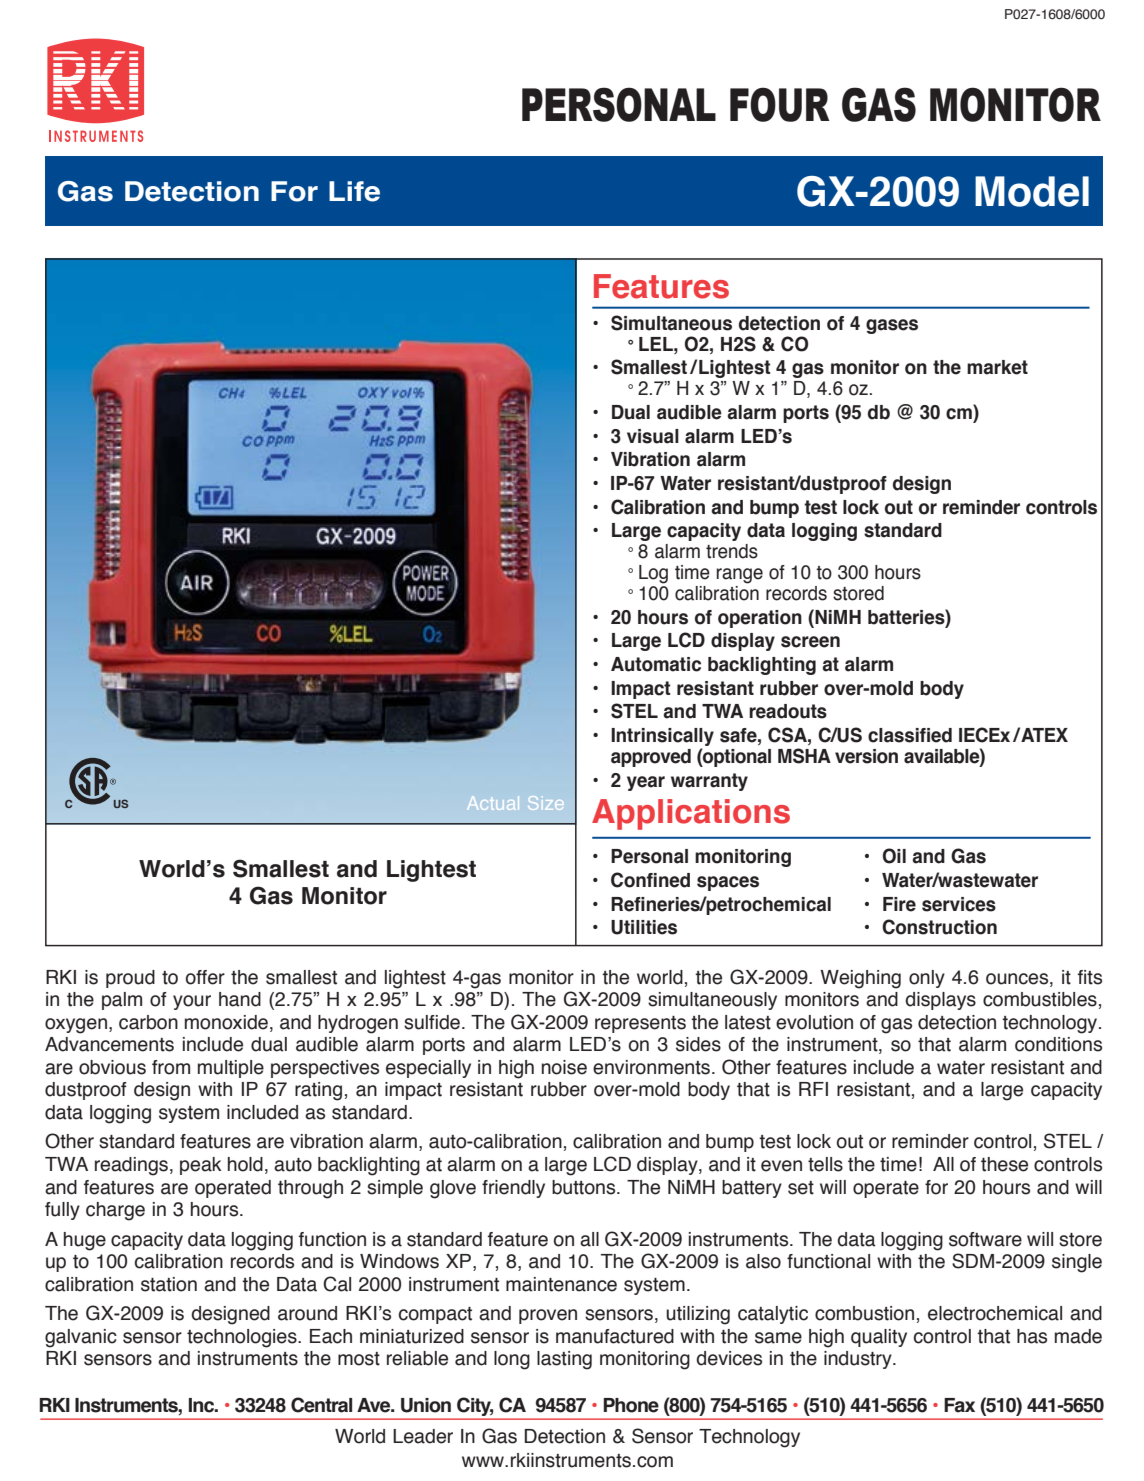 Image resolution: width=1144 pixels, height=1481 pixels. I want to click on trends, so click(732, 551).
